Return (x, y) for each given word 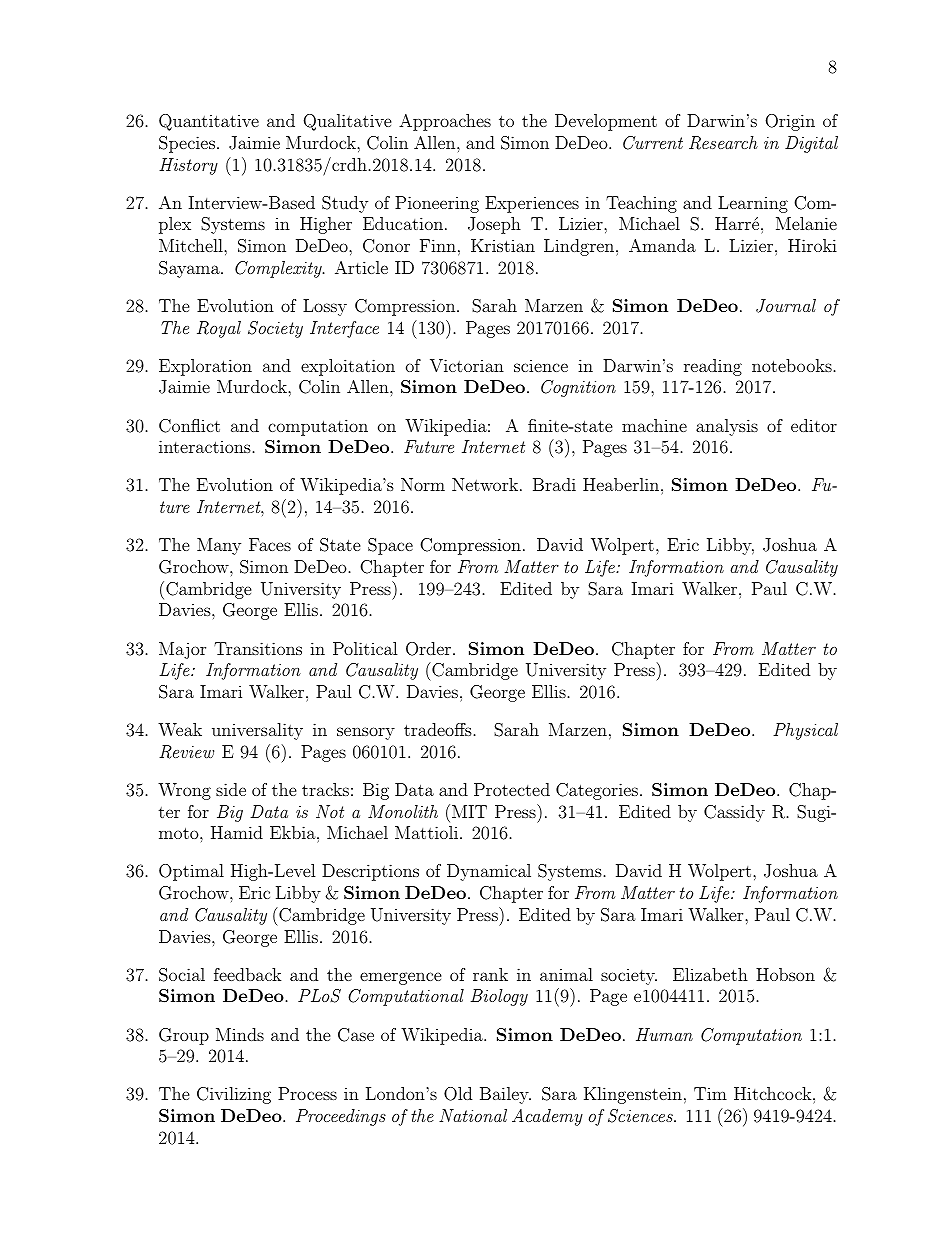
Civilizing (234, 1095)
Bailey (505, 1095)
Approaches (445, 122)
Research (723, 143)
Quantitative (209, 122)
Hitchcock (774, 1093)
